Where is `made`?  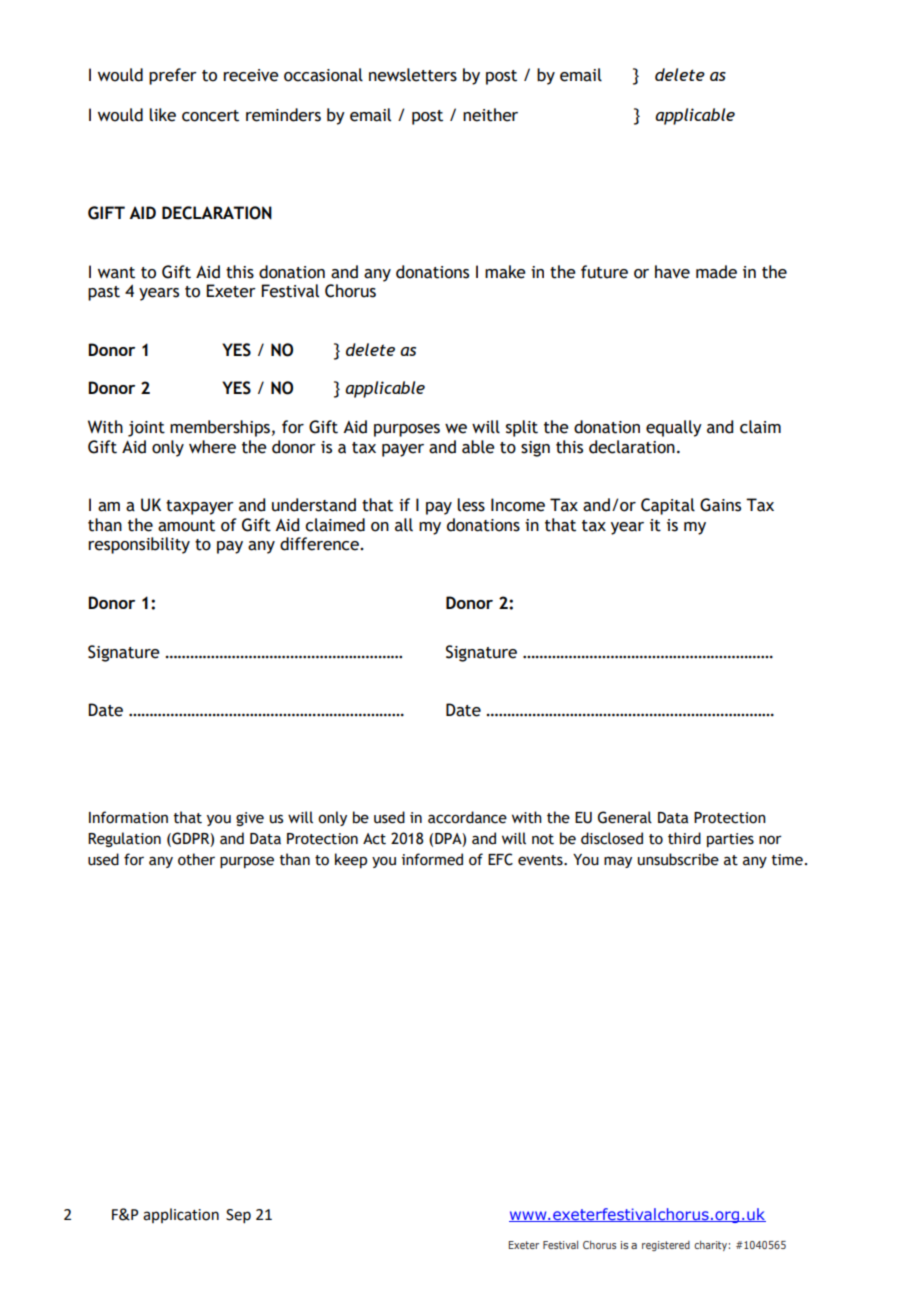 made is located at coordinates (716, 272).
